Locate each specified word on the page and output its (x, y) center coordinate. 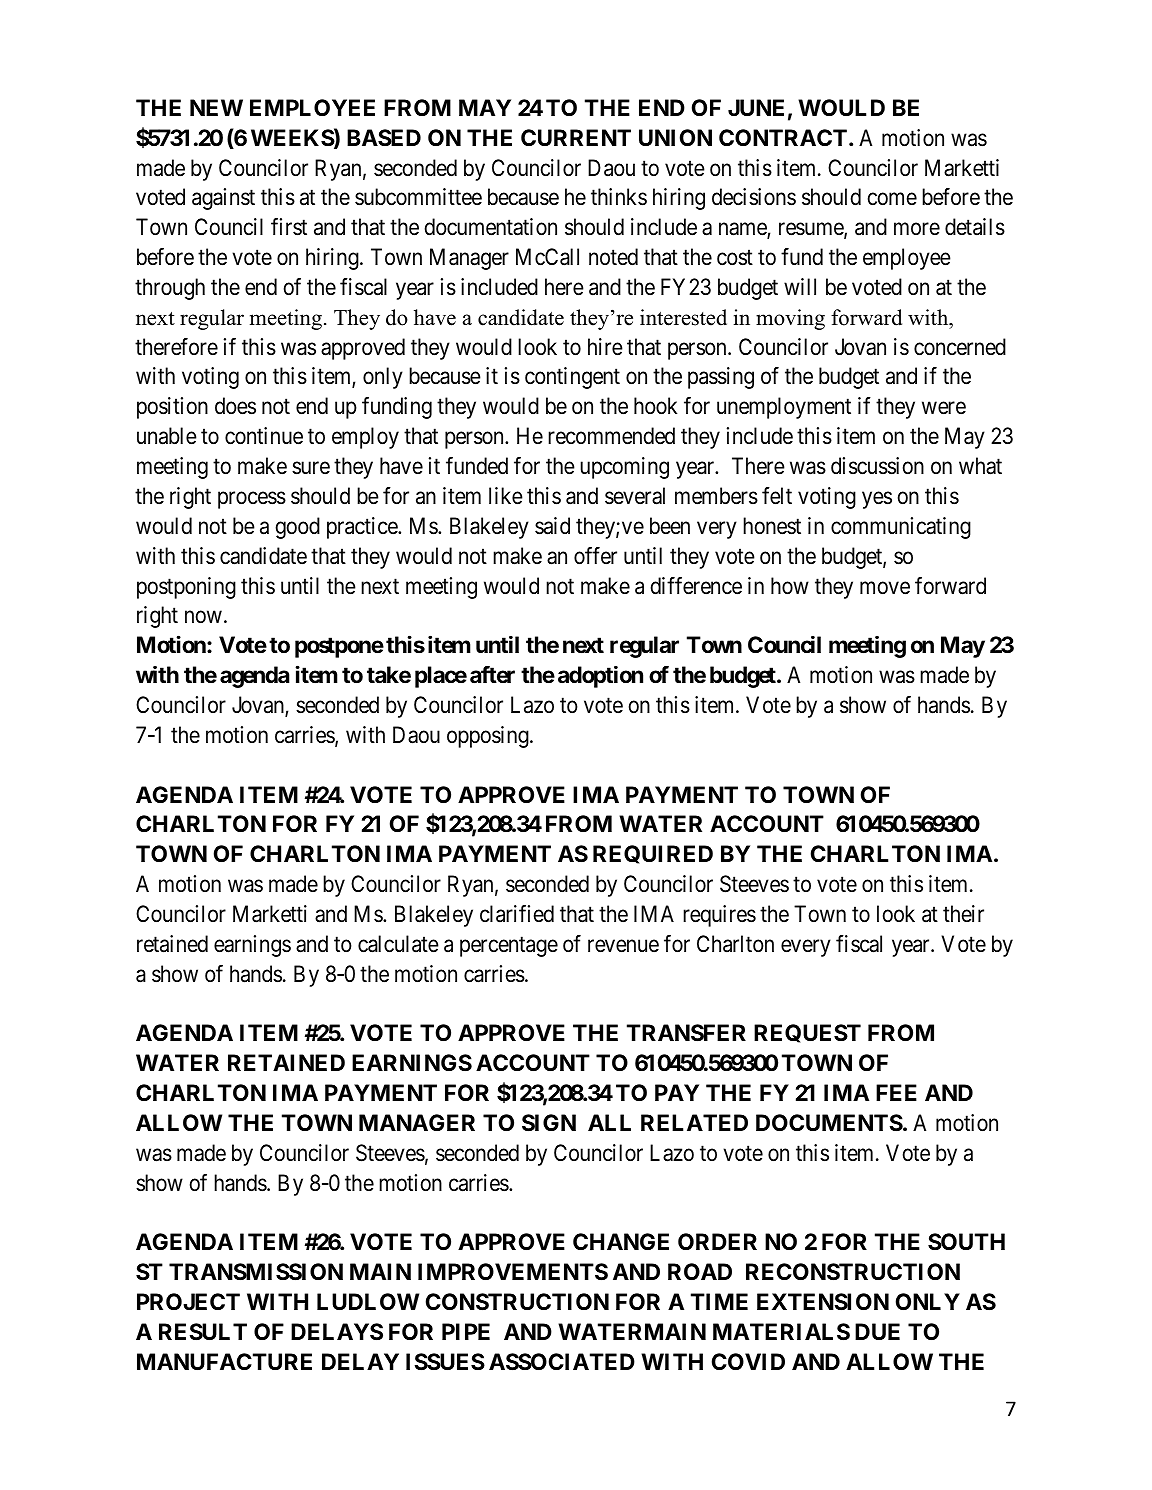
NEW (216, 107)
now (203, 617)
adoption (600, 677)
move (885, 588)
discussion (877, 466)
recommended (611, 436)
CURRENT (576, 137)
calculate (398, 944)
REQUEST (807, 1033)
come (892, 199)
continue (264, 436)
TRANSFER (686, 1033)
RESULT (203, 1332)
